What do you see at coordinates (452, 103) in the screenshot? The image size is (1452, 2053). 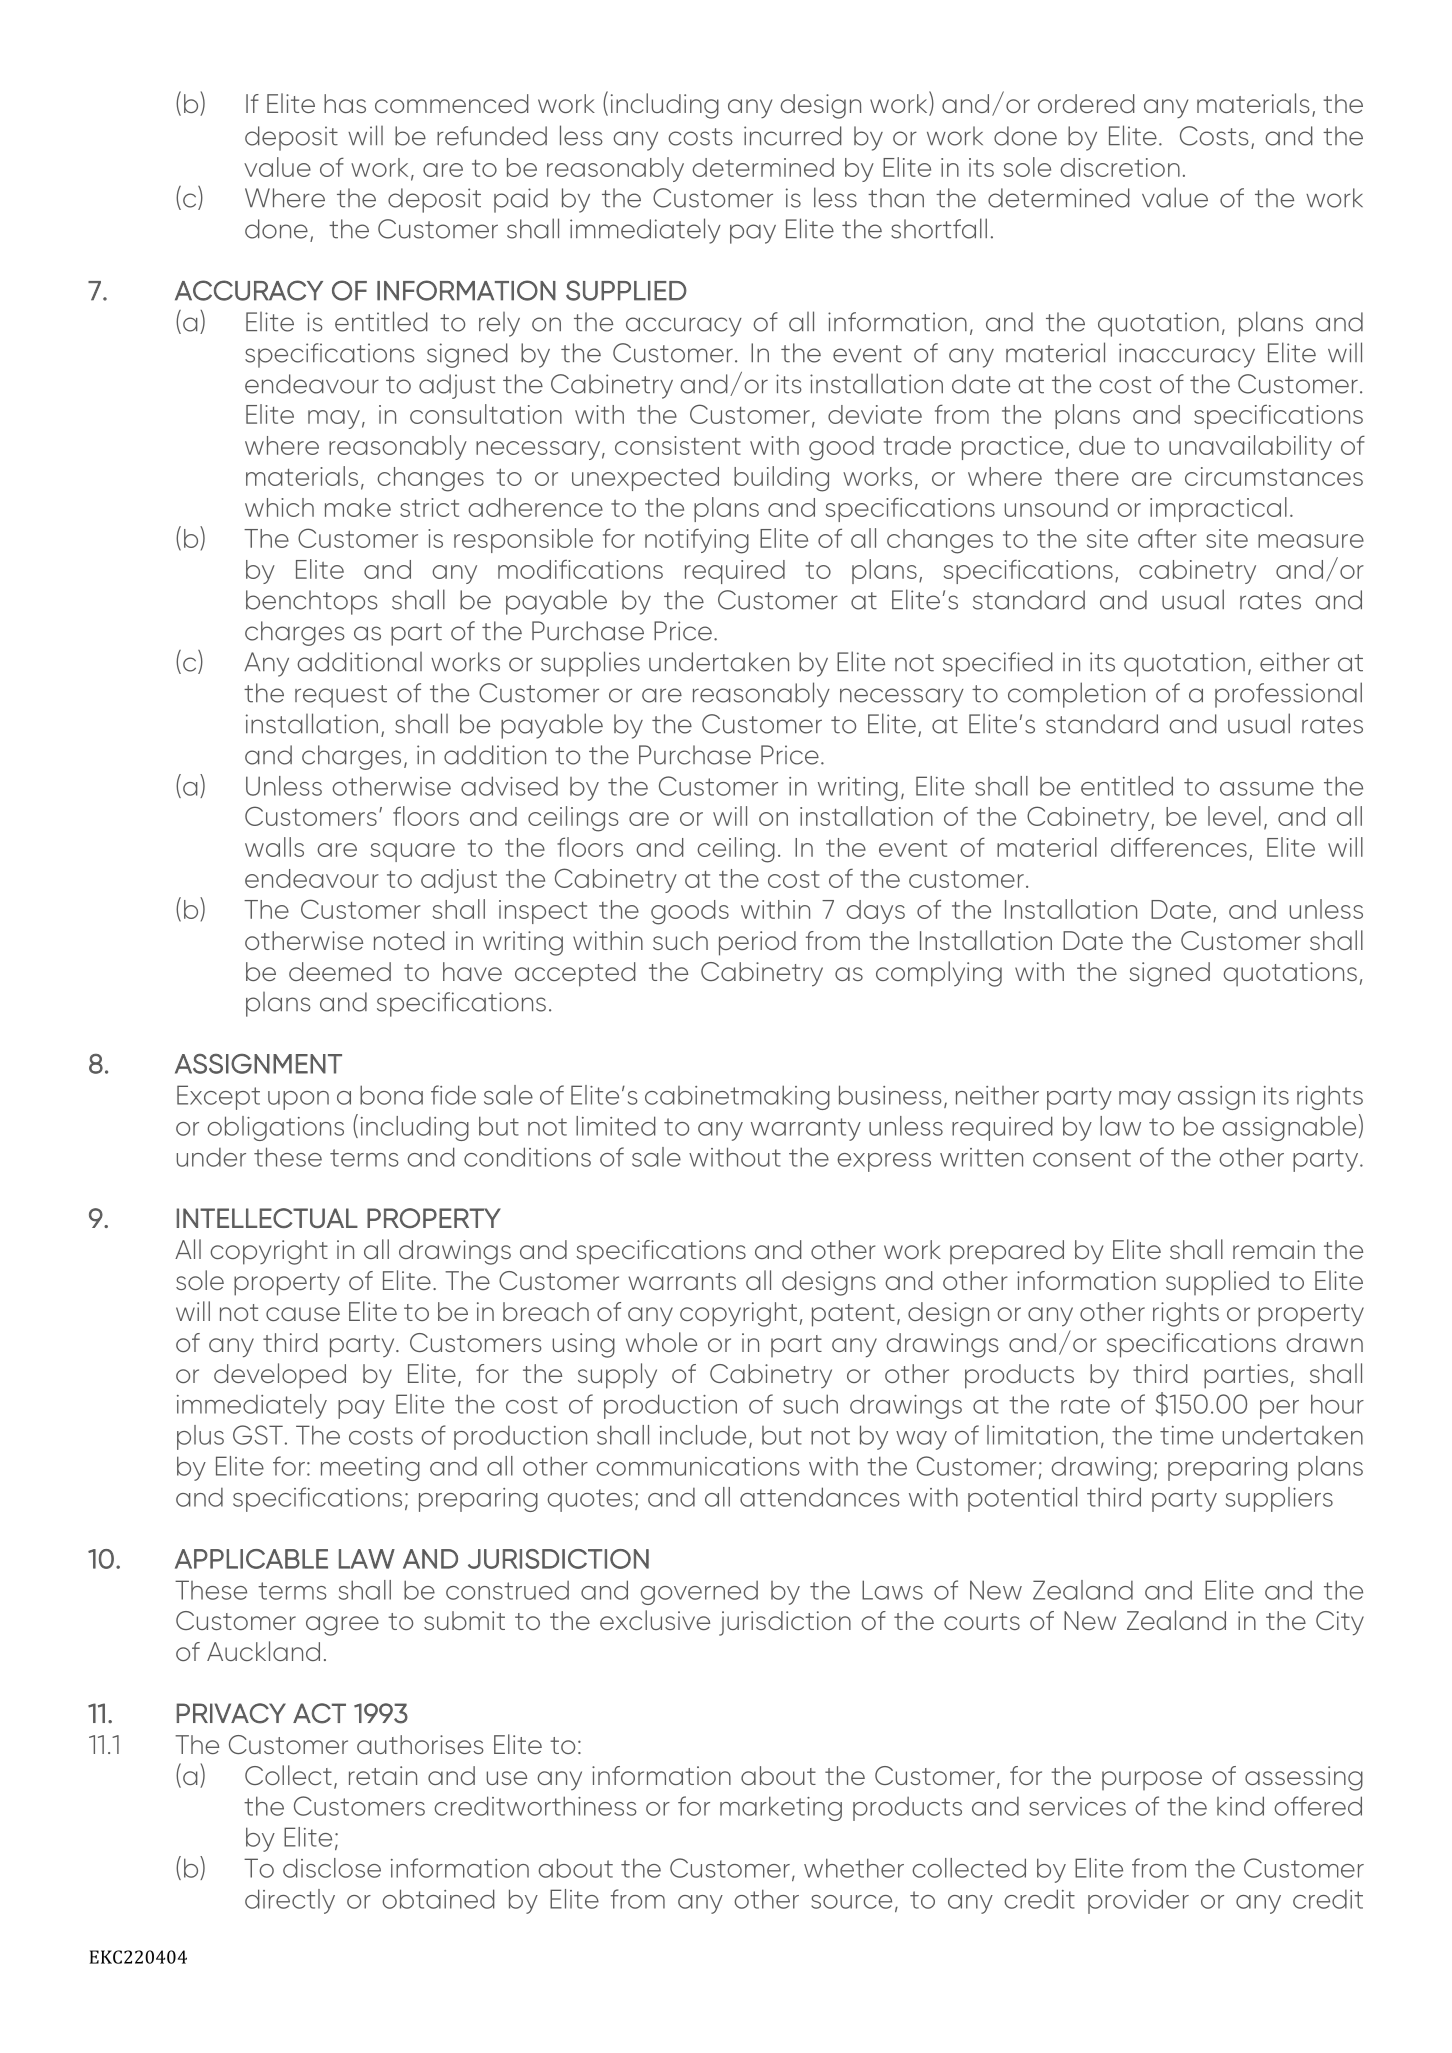 I see `commenced` at bounding box center [452, 103].
